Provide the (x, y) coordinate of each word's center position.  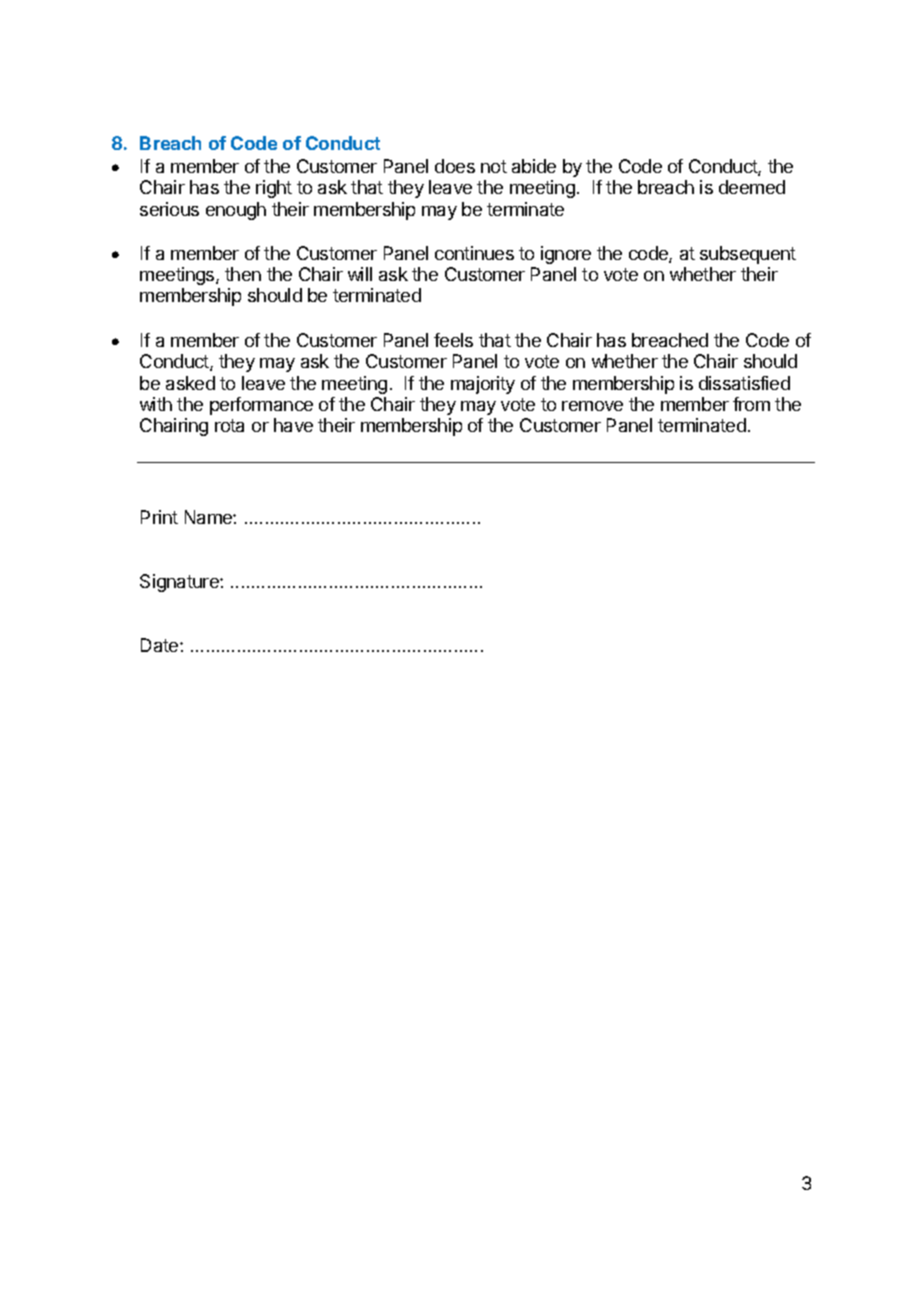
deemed (752, 187)
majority (483, 385)
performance (261, 406)
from (751, 404)
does (455, 166)
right (274, 189)
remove (592, 406)
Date (161, 645)
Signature (180, 583)
